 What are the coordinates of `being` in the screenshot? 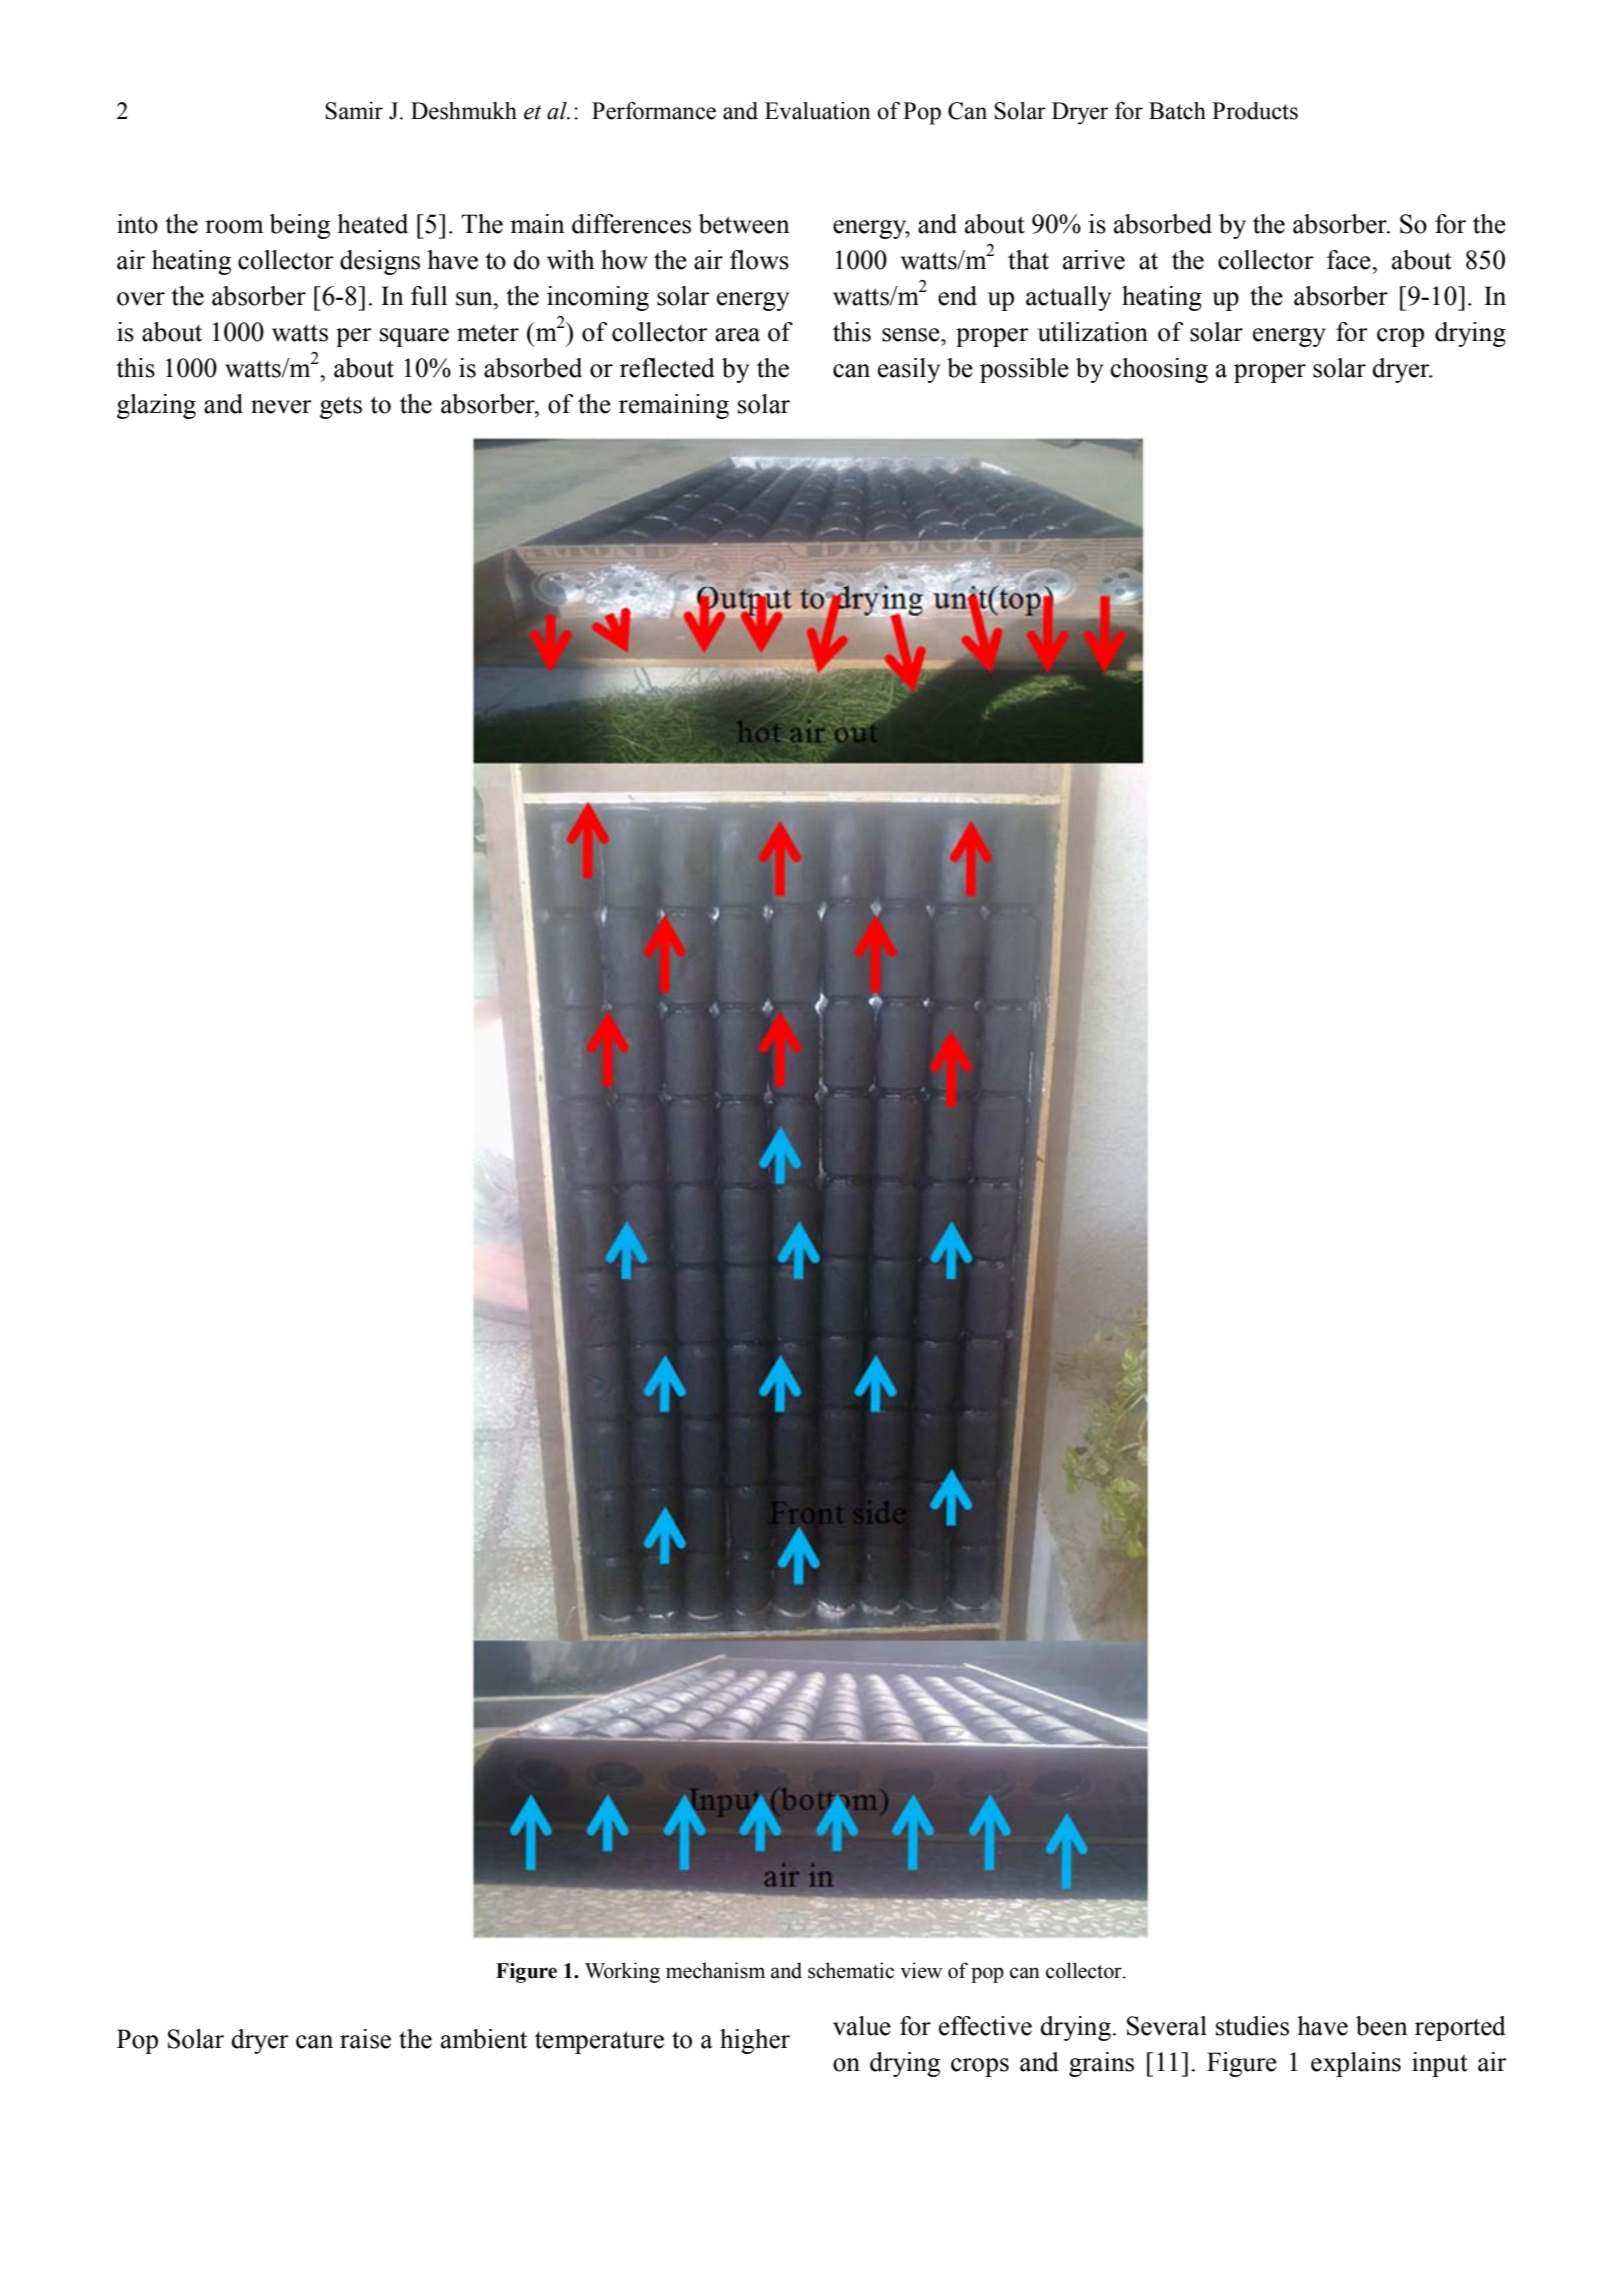 It's located at (300, 226).
